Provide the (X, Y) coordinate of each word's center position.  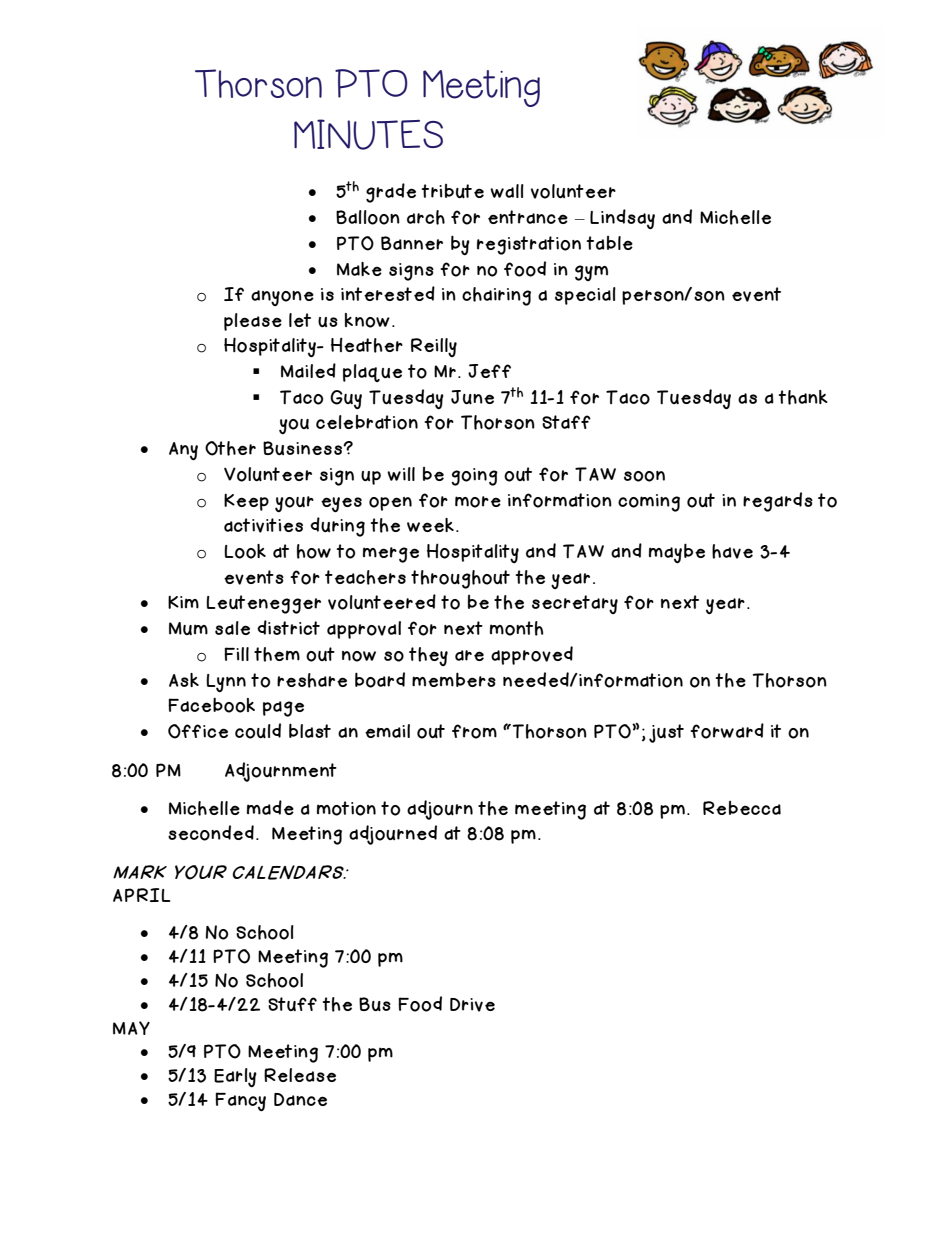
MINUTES (368, 134)
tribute (453, 191)
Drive (472, 1005)
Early (235, 1077)
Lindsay (622, 219)
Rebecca (742, 808)
